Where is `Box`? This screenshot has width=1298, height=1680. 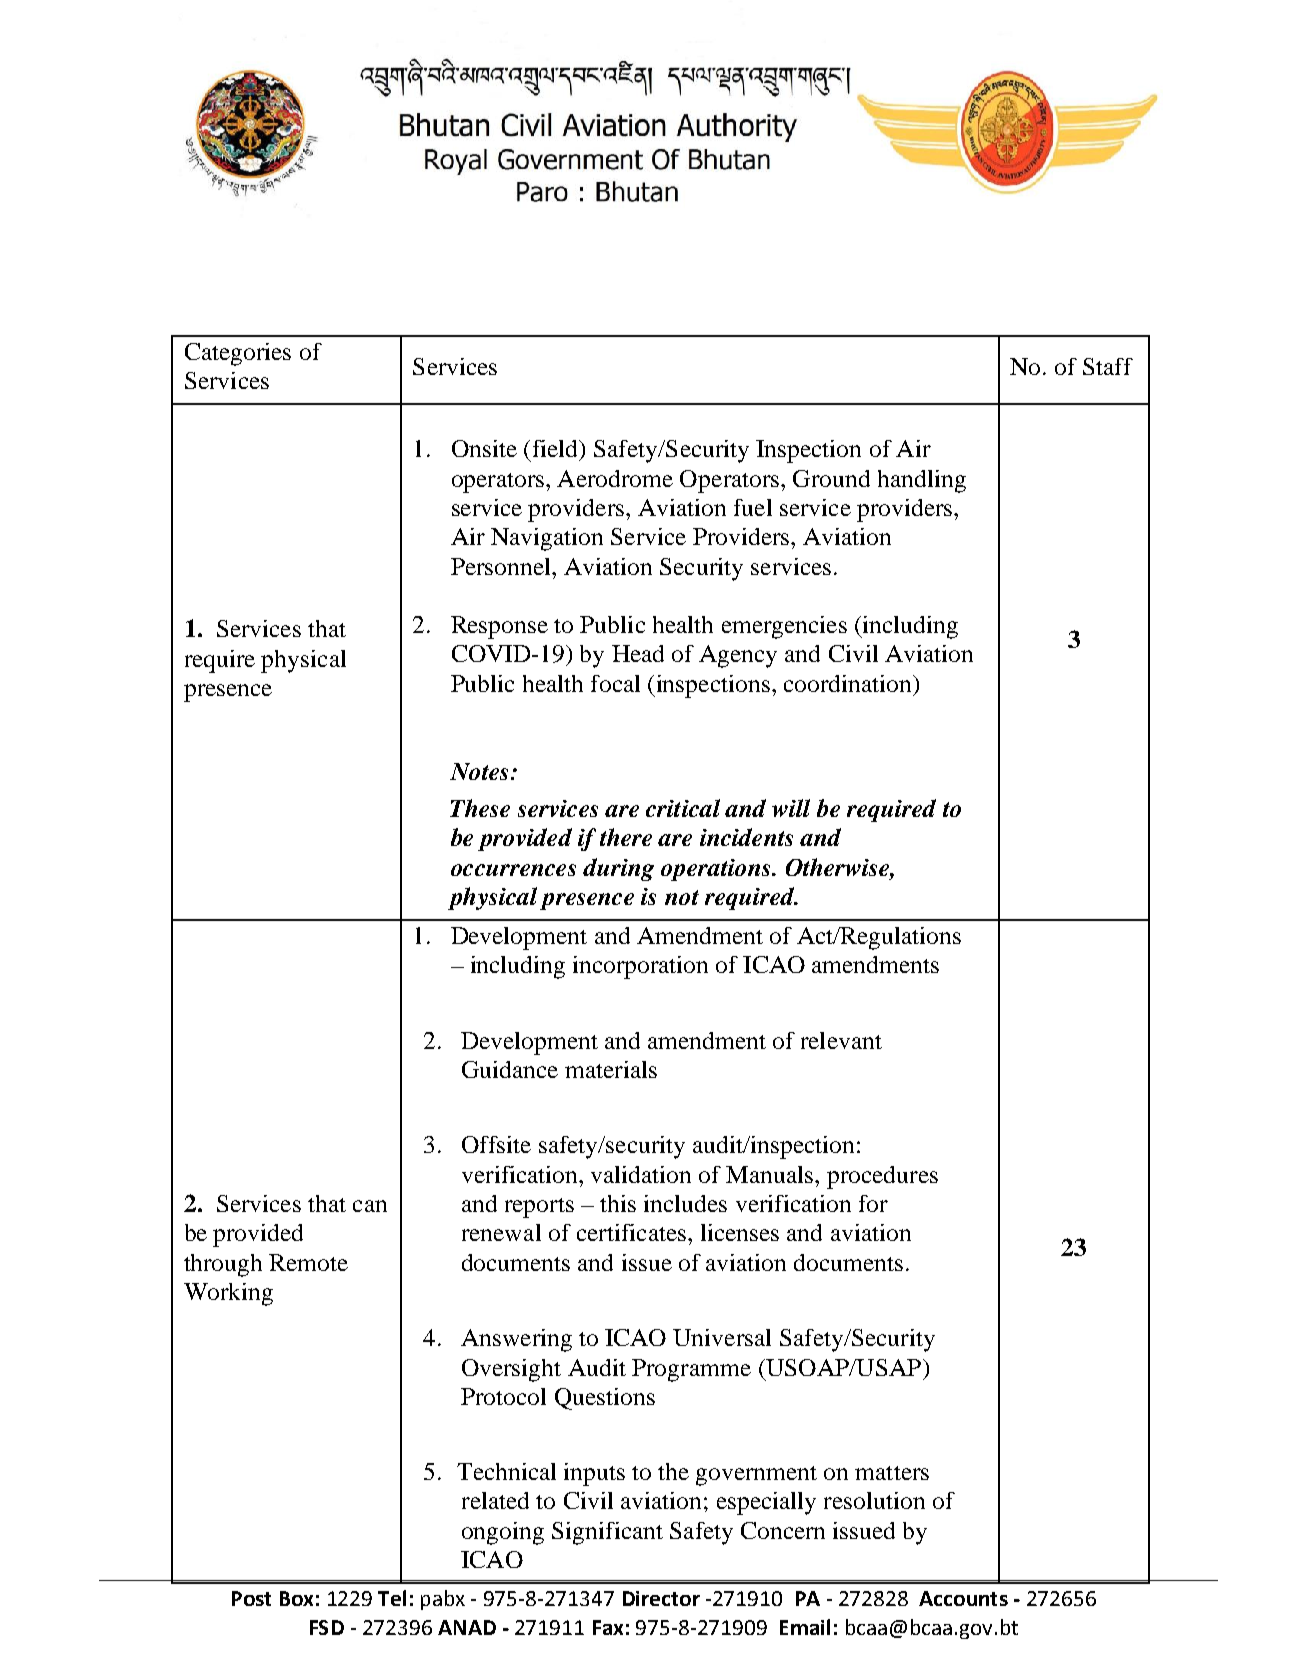 Box is located at coordinates (296, 1598).
